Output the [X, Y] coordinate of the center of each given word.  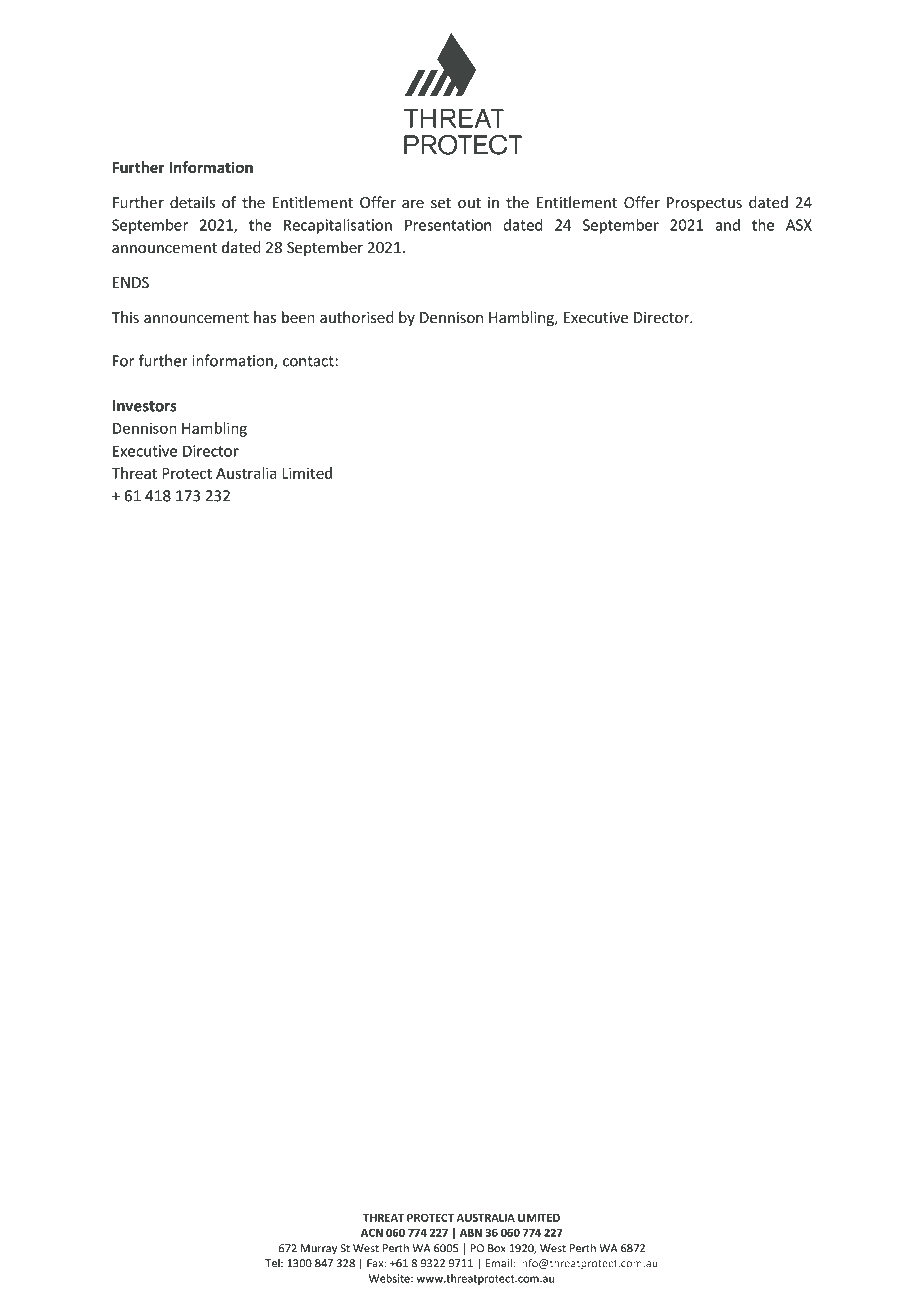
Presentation [448, 225]
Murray [319, 1249]
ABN [471, 1232]
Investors [144, 406]
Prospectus [704, 204]
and [727, 225]
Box [497, 1248]
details [192, 202]
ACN [372, 1232]
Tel [273, 1263]
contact [309, 361]
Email [500, 1263]
